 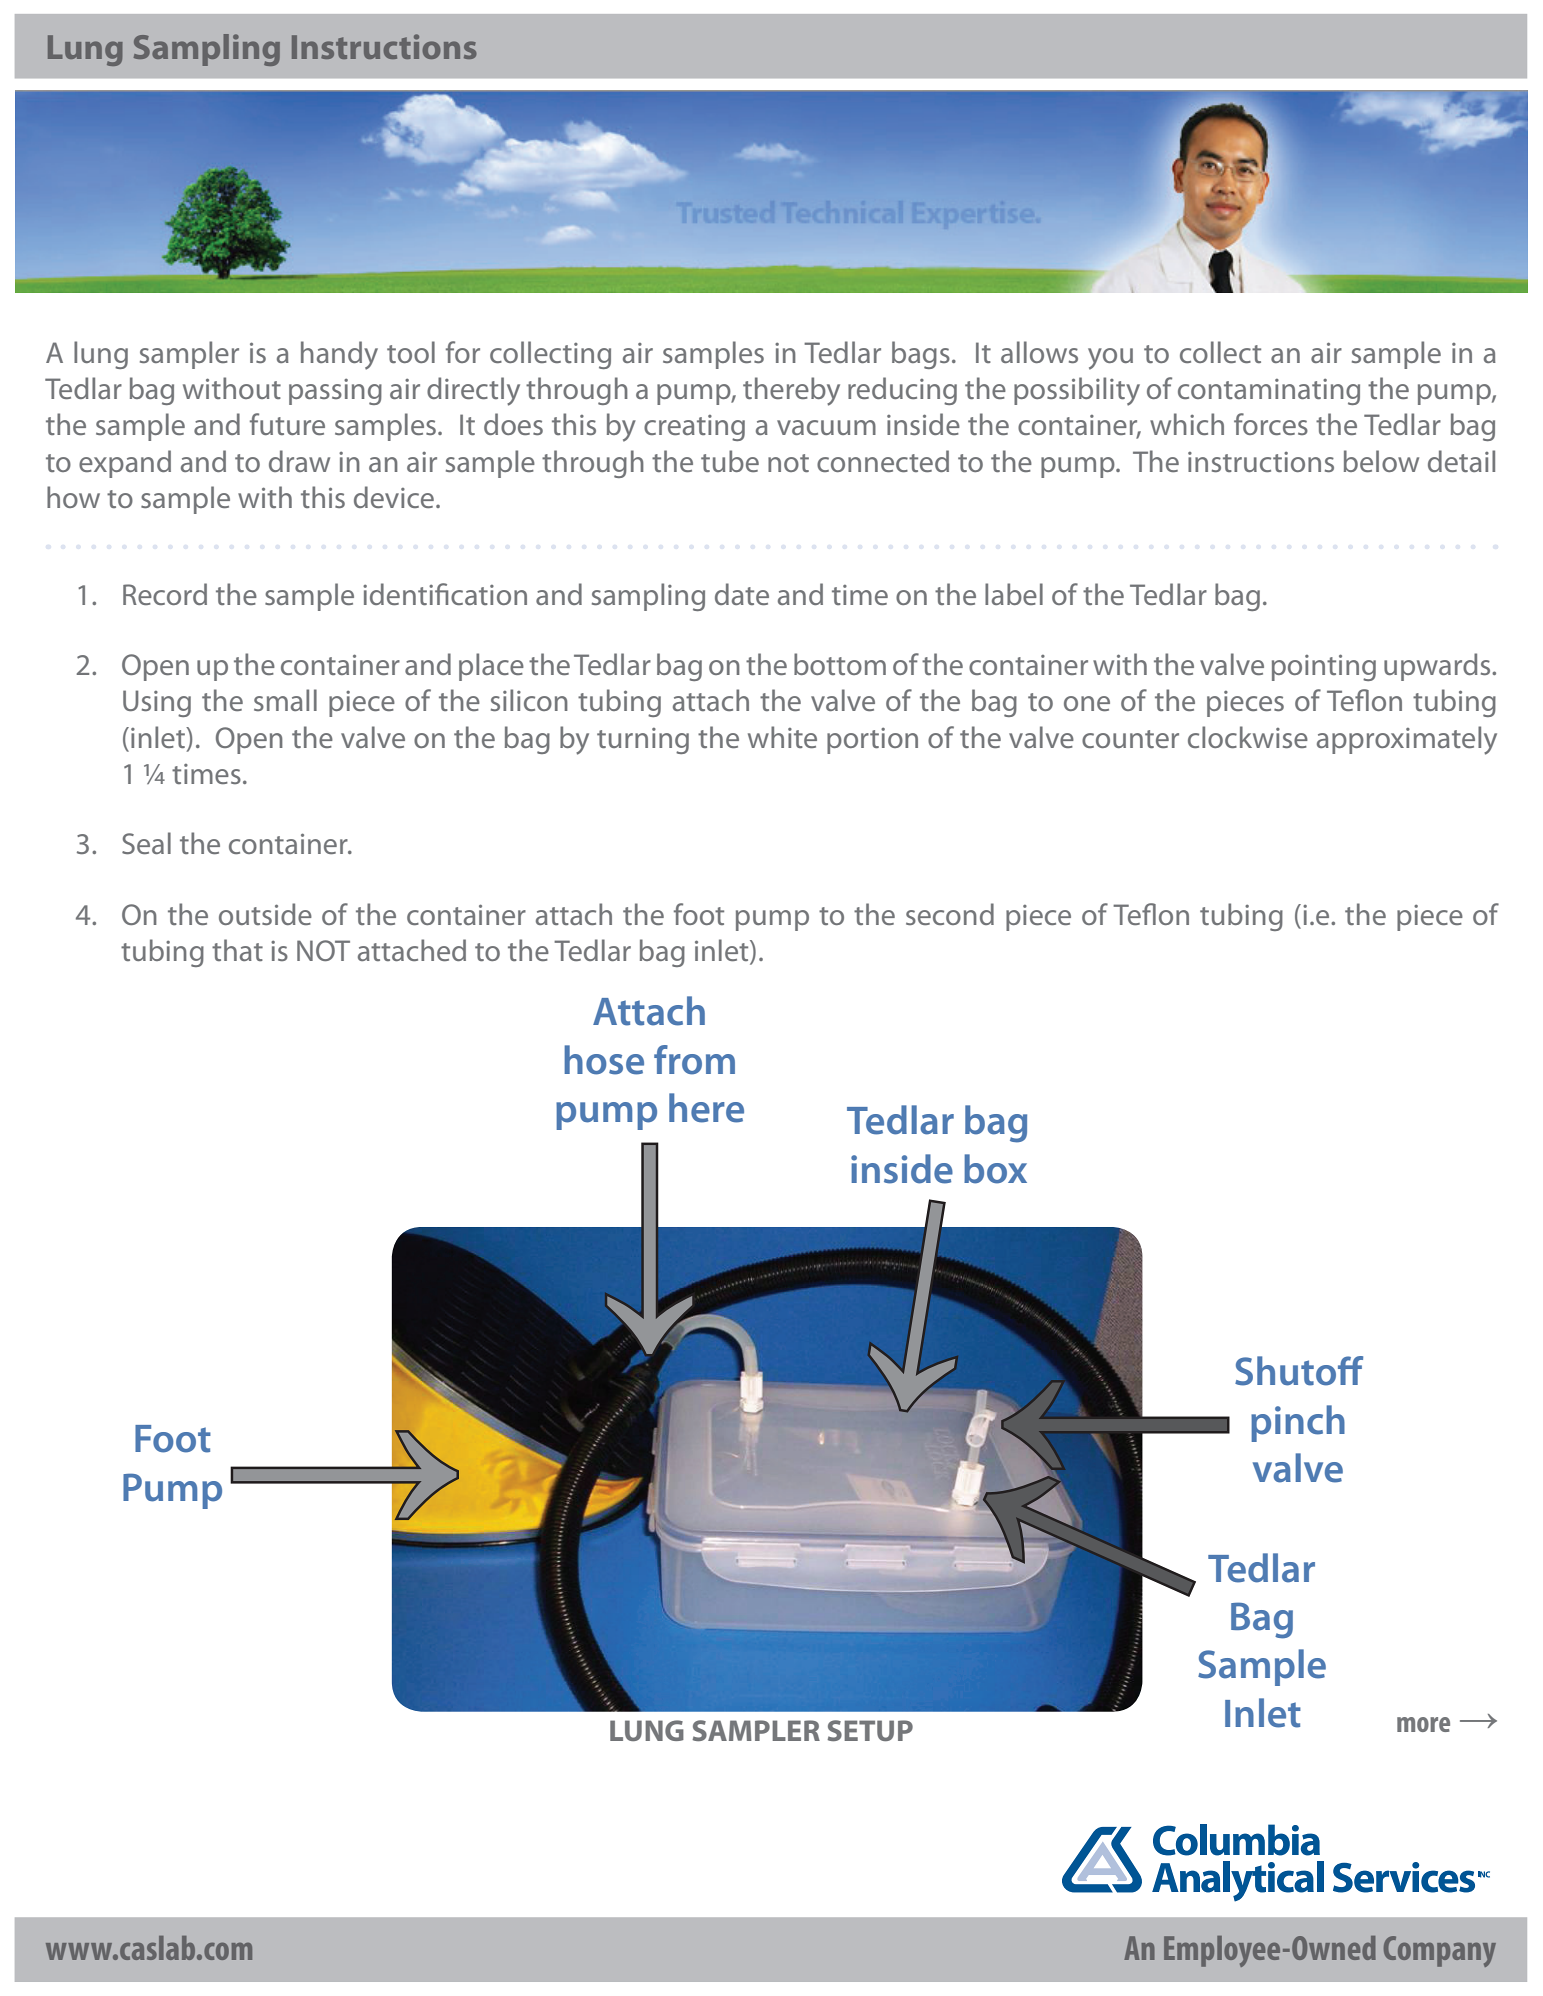 I want to click on vacuum, so click(x=826, y=427).
